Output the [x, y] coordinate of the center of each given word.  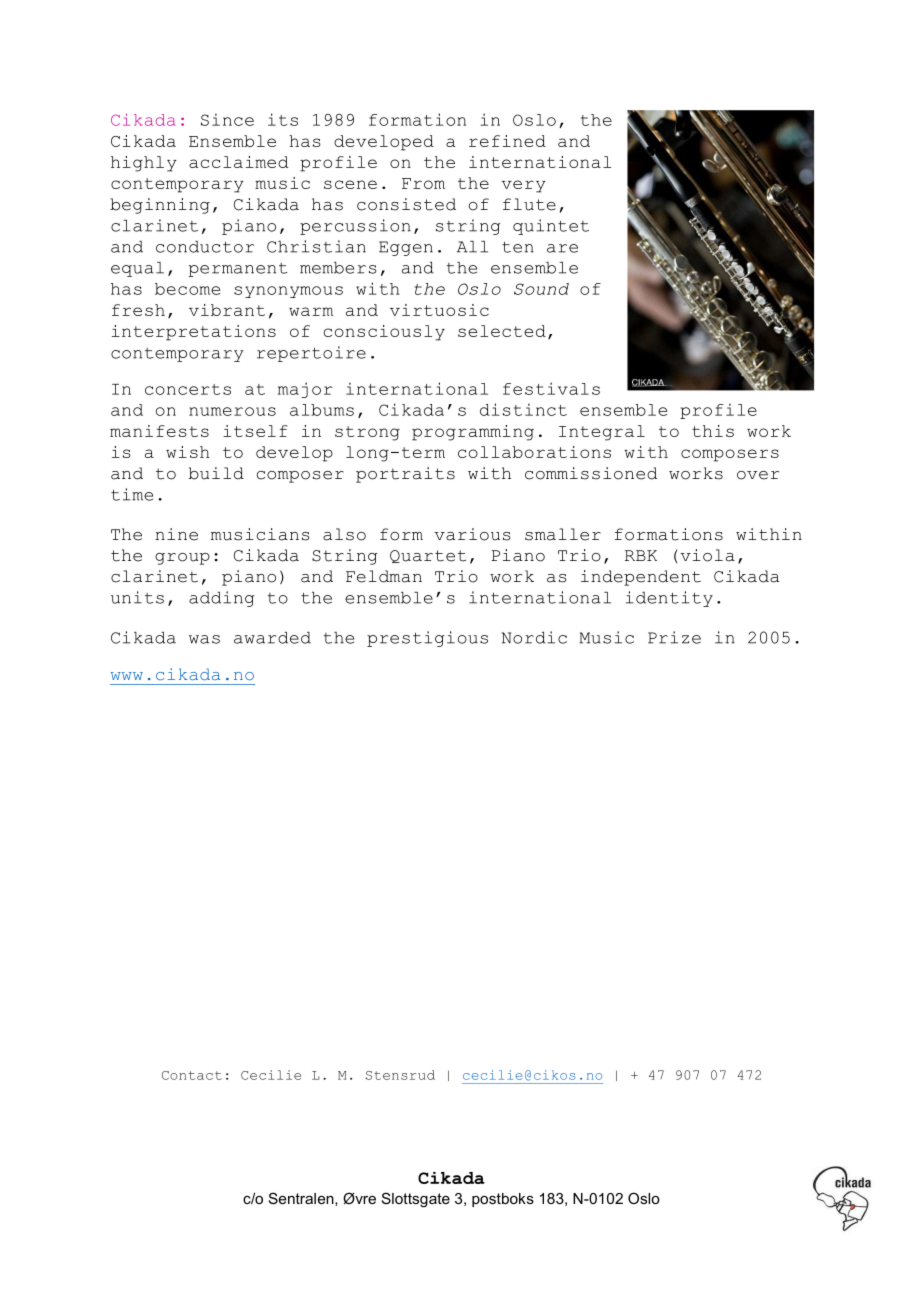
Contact [192, 1075]
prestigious [427, 639]
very [523, 186]
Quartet [428, 556]
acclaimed [238, 162]
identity [669, 599]
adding [222, 599]
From [423, 183]
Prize [674, 637]
